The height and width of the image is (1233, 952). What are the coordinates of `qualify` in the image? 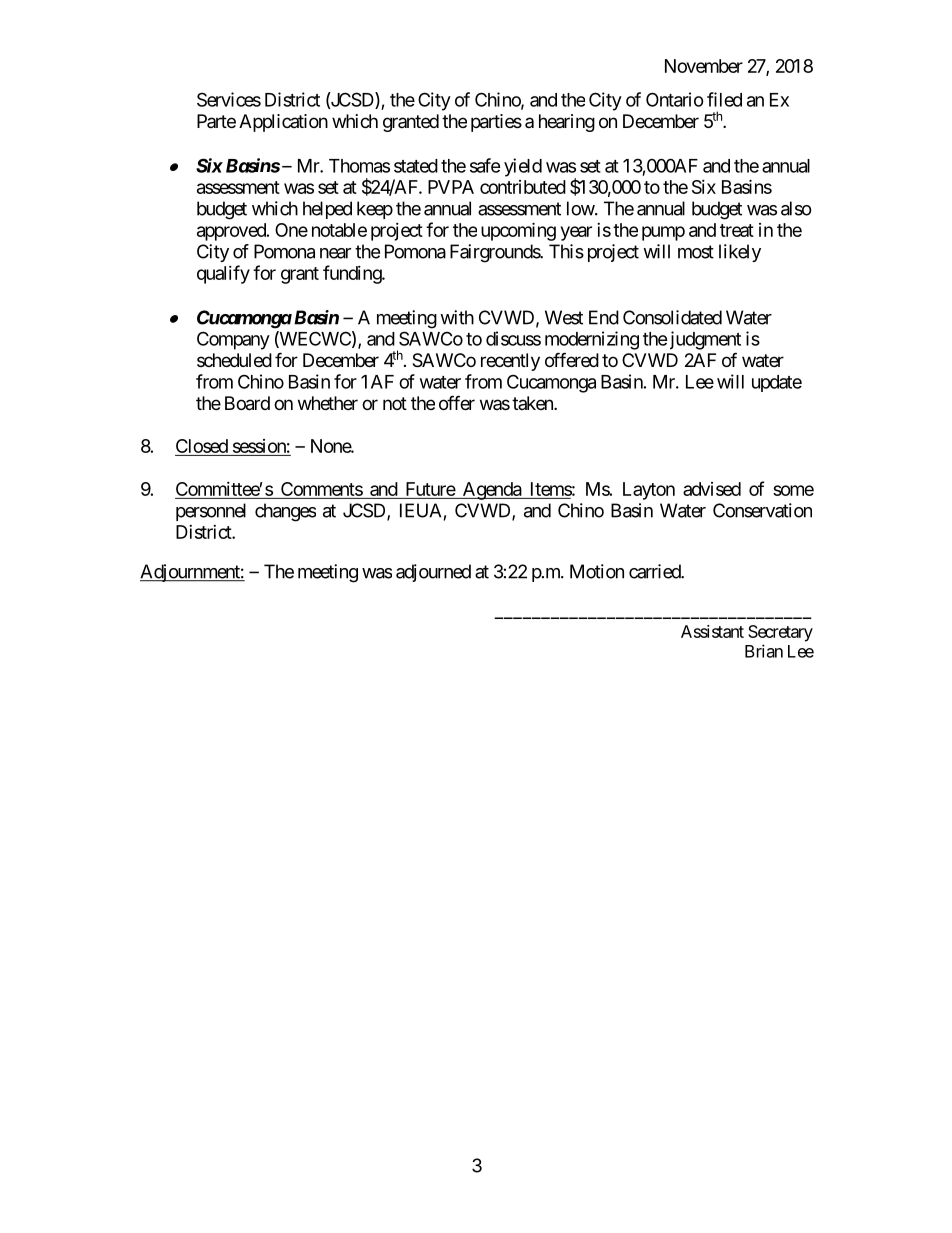 It's located at (223, 274).
